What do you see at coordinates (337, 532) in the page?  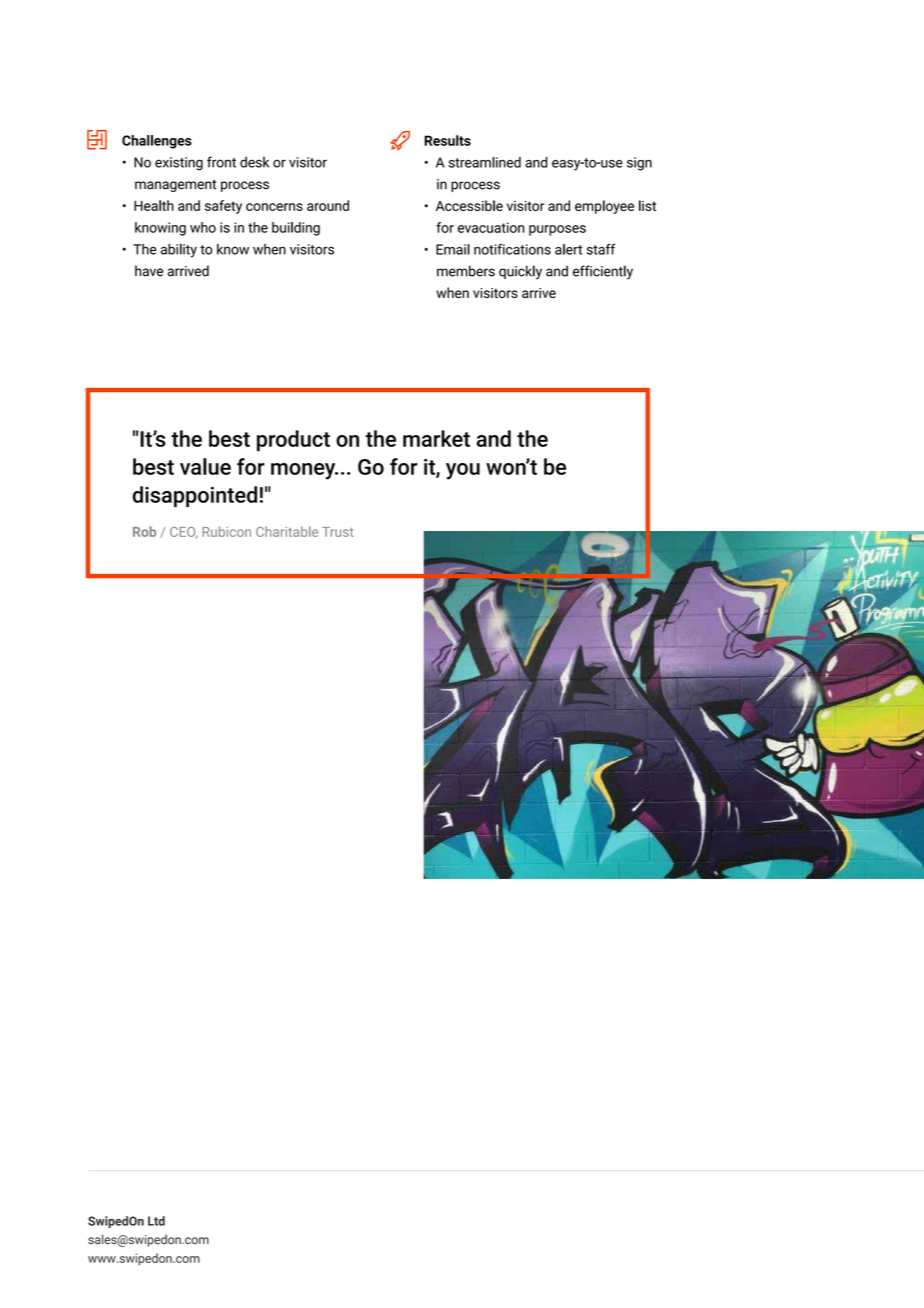 I see `Trust` at bounding box center [337, 532].
